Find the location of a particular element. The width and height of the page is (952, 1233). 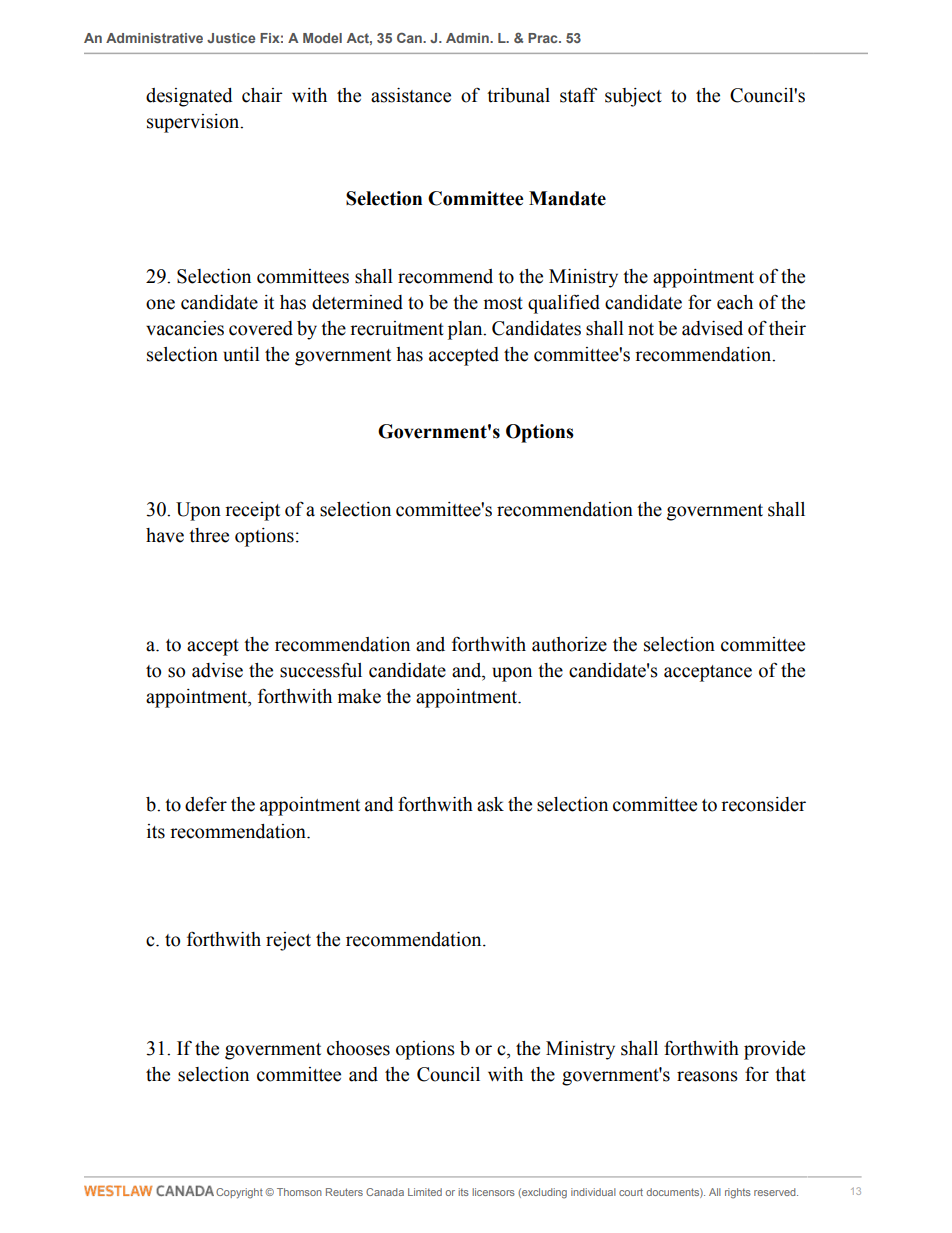

subject is located at coordinates (633, 97).
